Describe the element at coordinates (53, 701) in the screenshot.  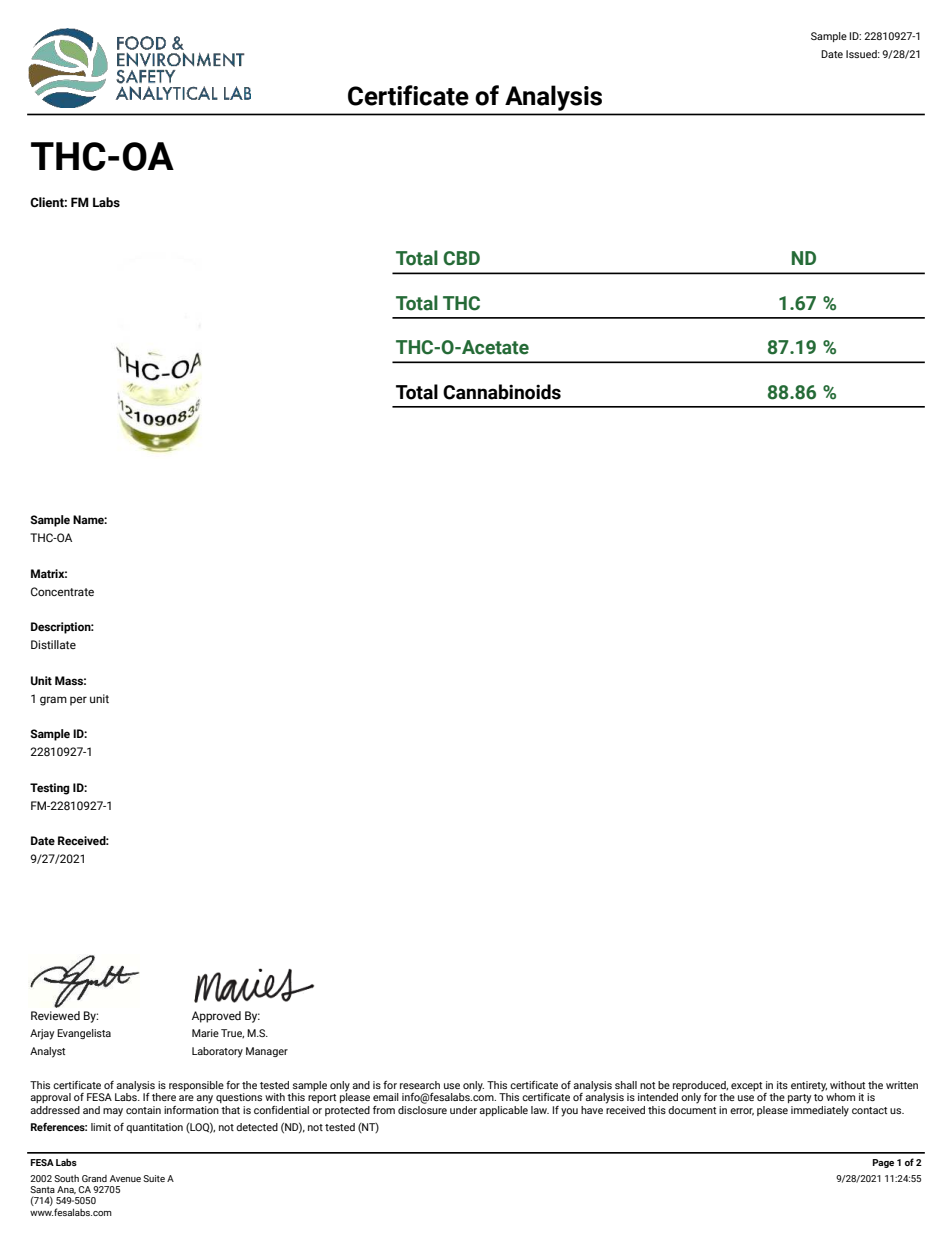
I see `gram` at that location.
